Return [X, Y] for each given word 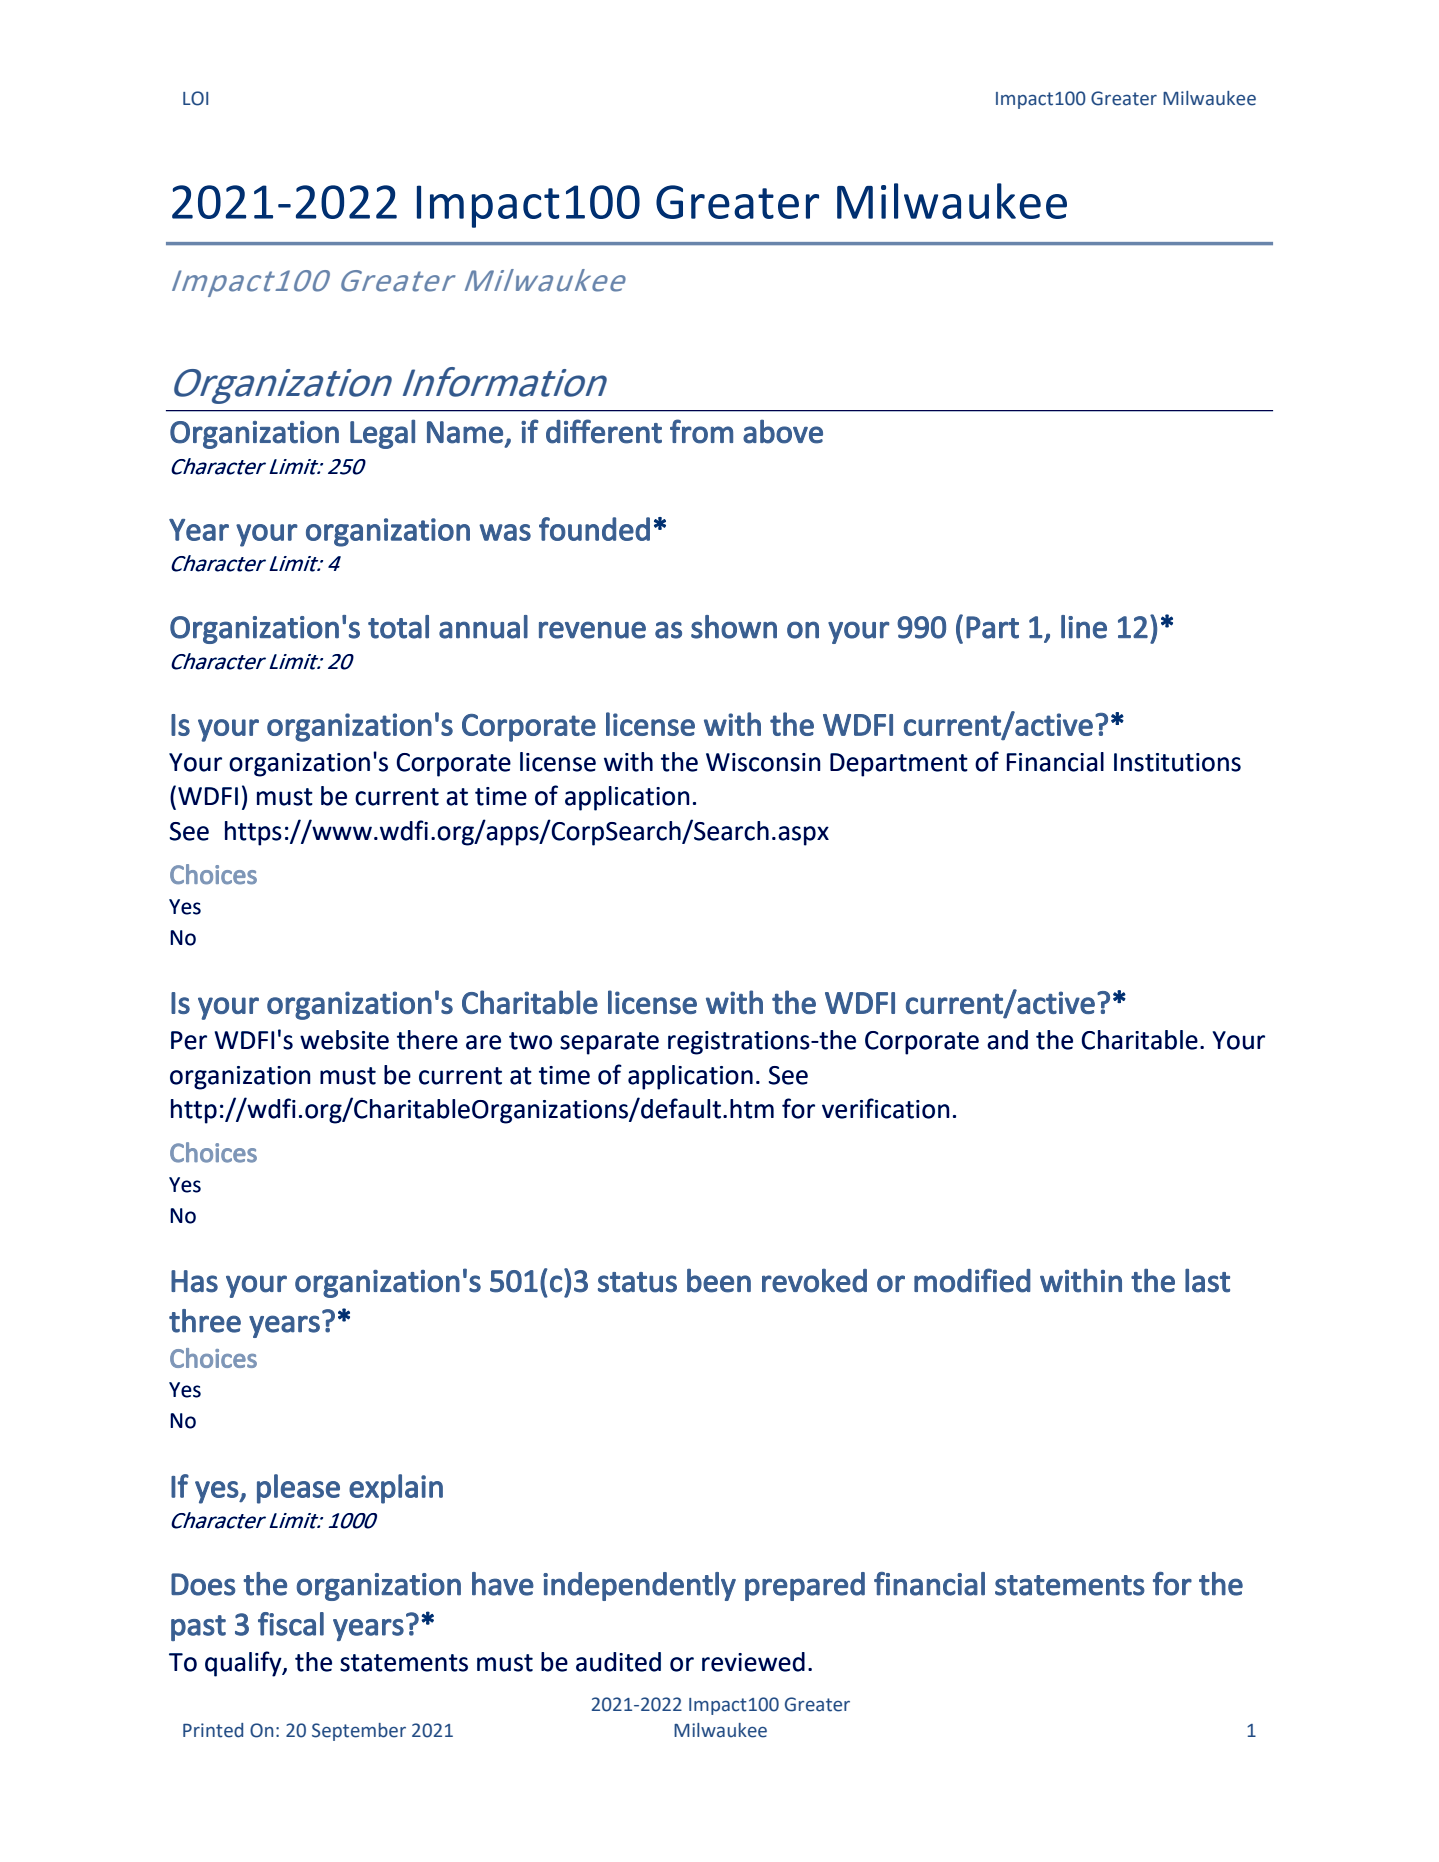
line [1084, 627]
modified [972, 1280]
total [398, 627]
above [783, 431]
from [701, 431]
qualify [244, 1664]
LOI [195, 98]
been [719, 1280]
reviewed [753, 1662]
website [344, 1040]
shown [734, 627]
